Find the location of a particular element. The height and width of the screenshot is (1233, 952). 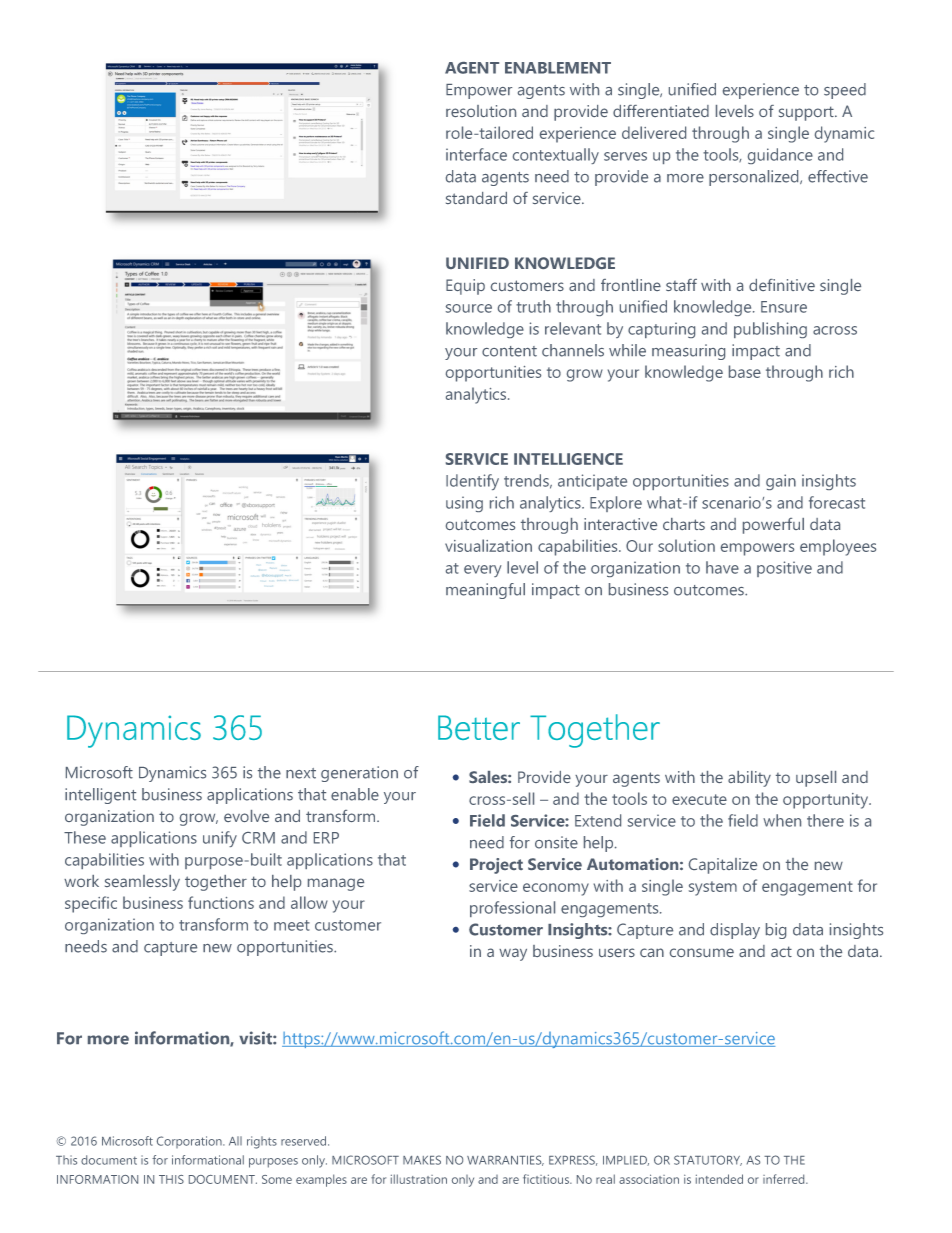

next is located at coordinates (301, 773).
